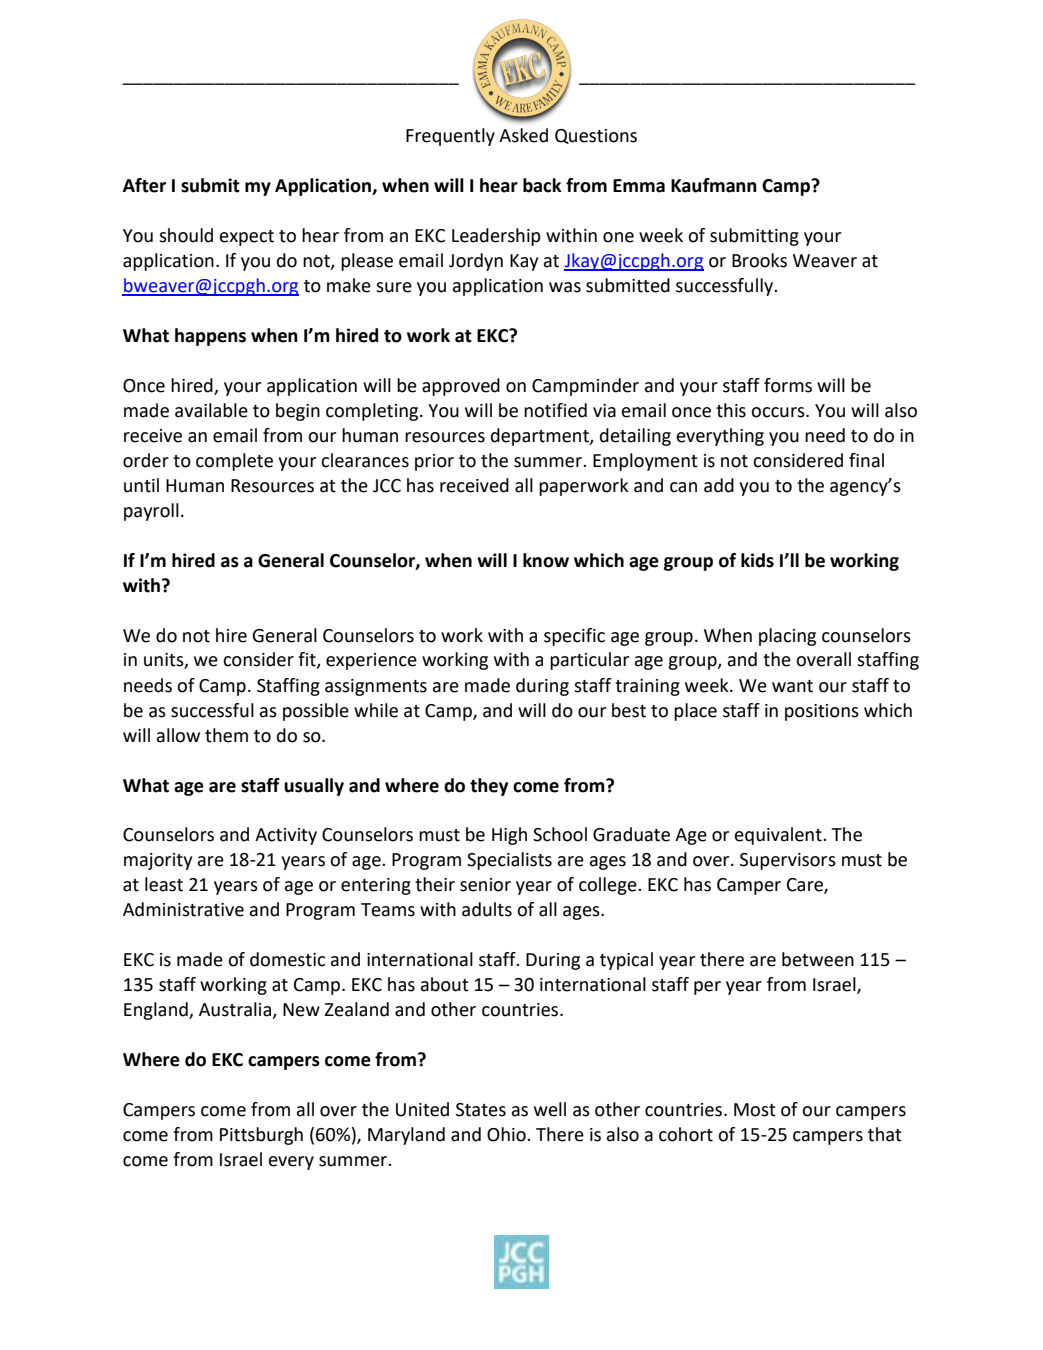 The height and width of the screenshot is (1350, 1043). Describe the element at coordinates (714, 185) in the screenshot. I see `Kaufmann` at that location.
